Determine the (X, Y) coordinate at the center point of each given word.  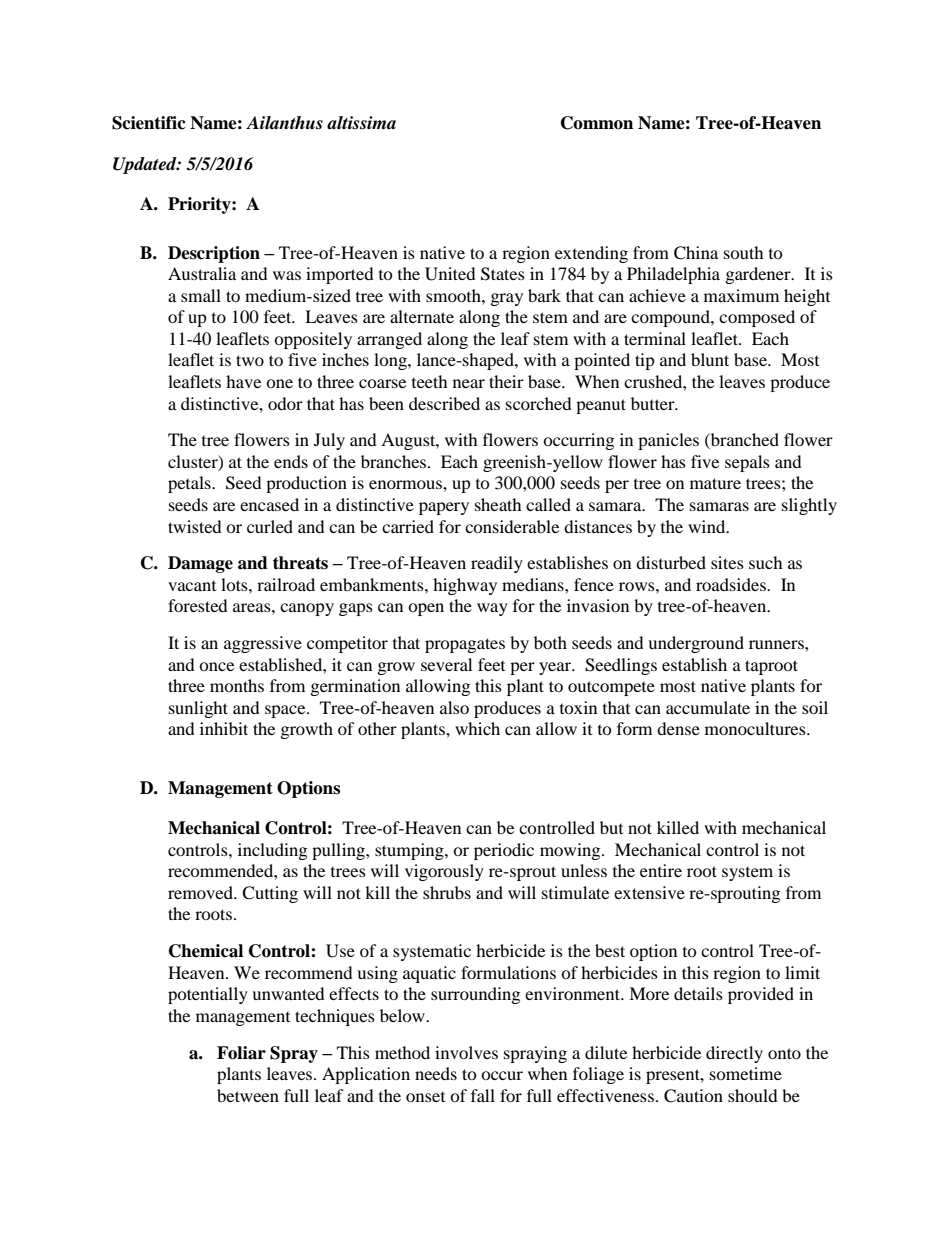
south (744, 252)
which (477, 728)
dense (678, 728)
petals (190, 484)
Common (597, 123)
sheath (498, 504)
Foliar (241, 1053)
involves (466, 1052)
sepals (747, 463)
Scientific (149, 123)
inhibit (224, 728)
